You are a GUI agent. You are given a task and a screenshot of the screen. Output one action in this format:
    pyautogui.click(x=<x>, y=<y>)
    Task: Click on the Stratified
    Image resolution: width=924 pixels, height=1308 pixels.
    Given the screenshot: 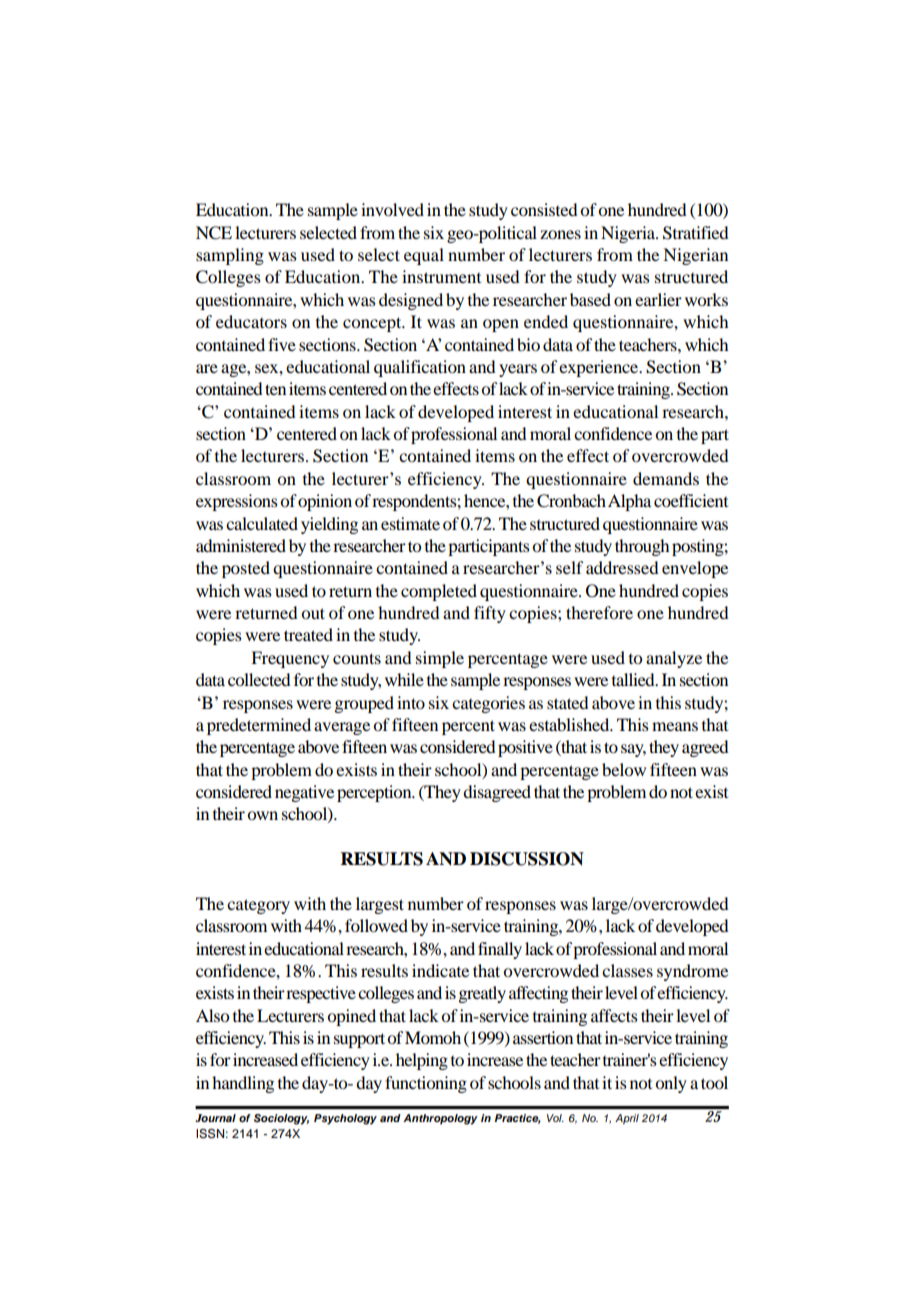 What is the action you would take?
    pyautogui.click(x=695, y=233)
